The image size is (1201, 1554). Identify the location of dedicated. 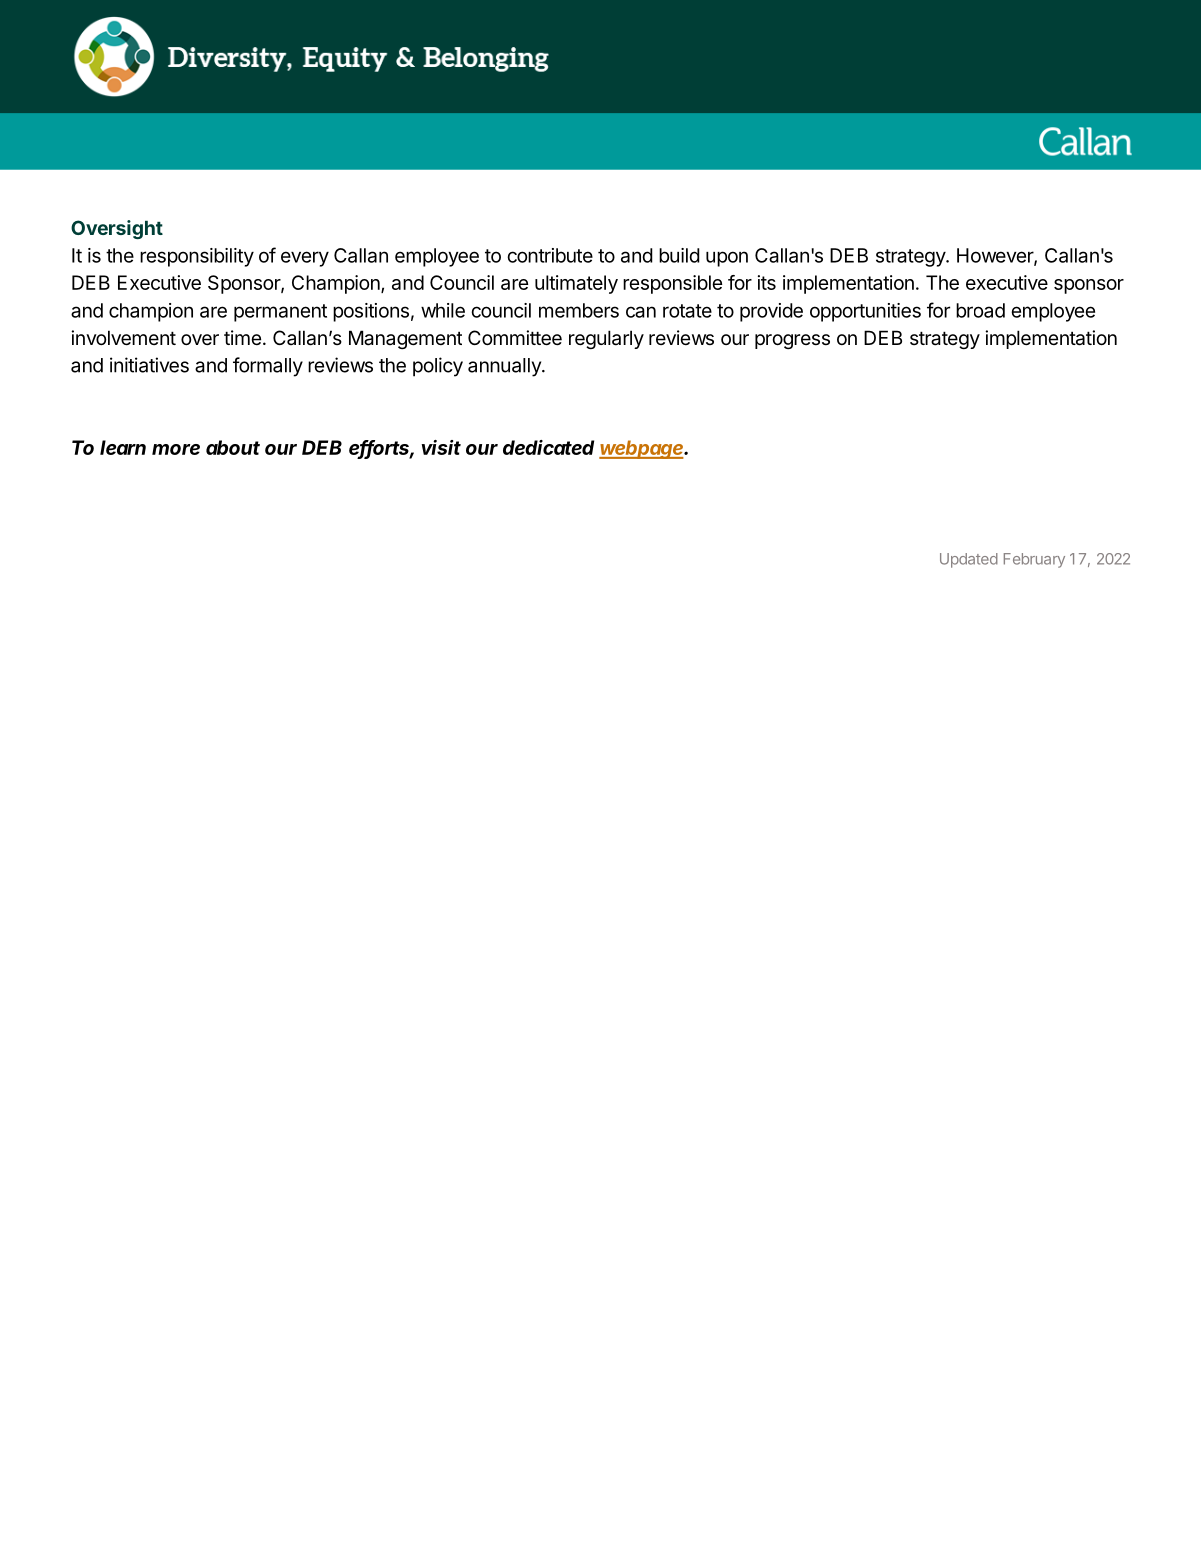
(548, 447).
